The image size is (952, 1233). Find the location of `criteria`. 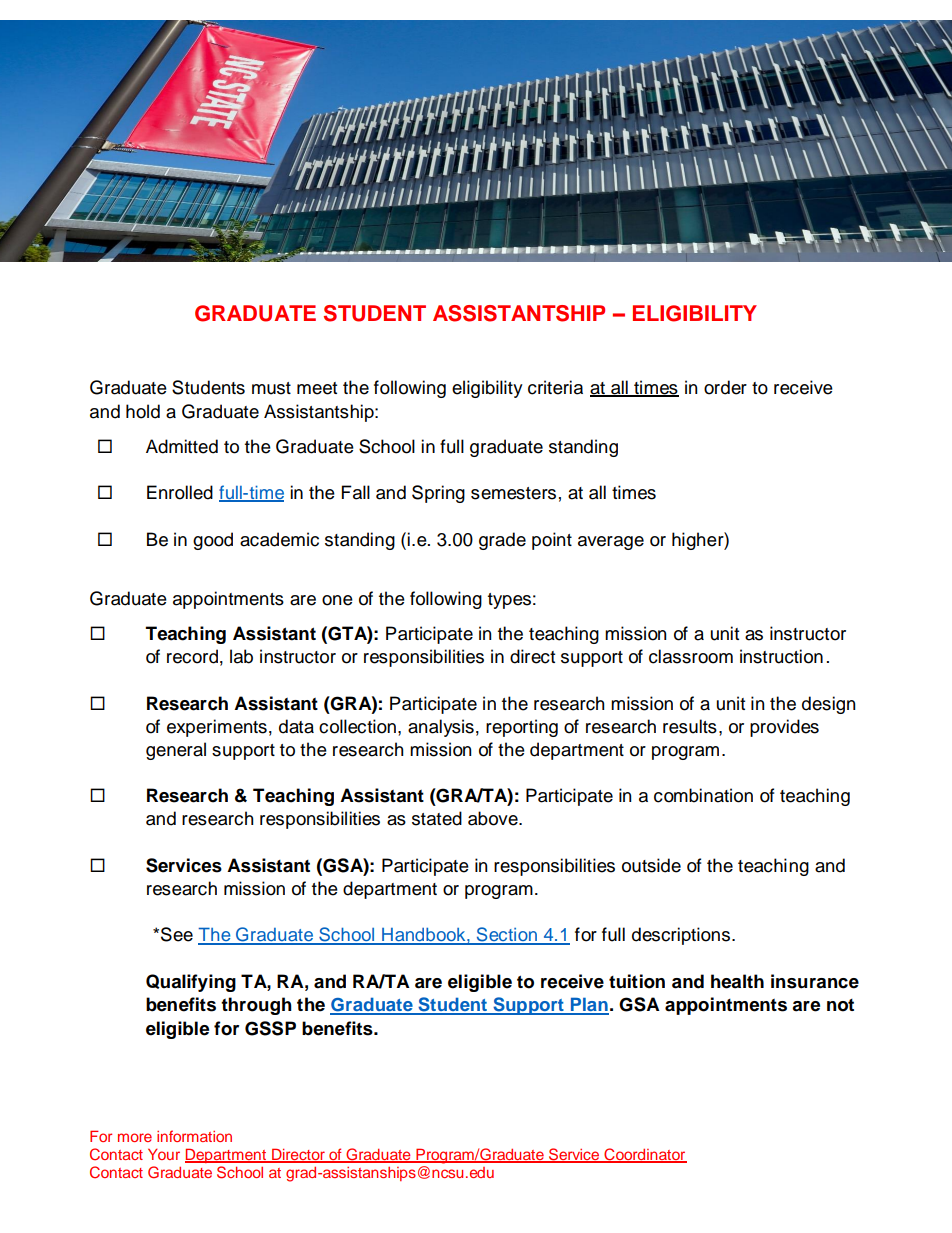

criteria is located at coordinates (555, 387).
